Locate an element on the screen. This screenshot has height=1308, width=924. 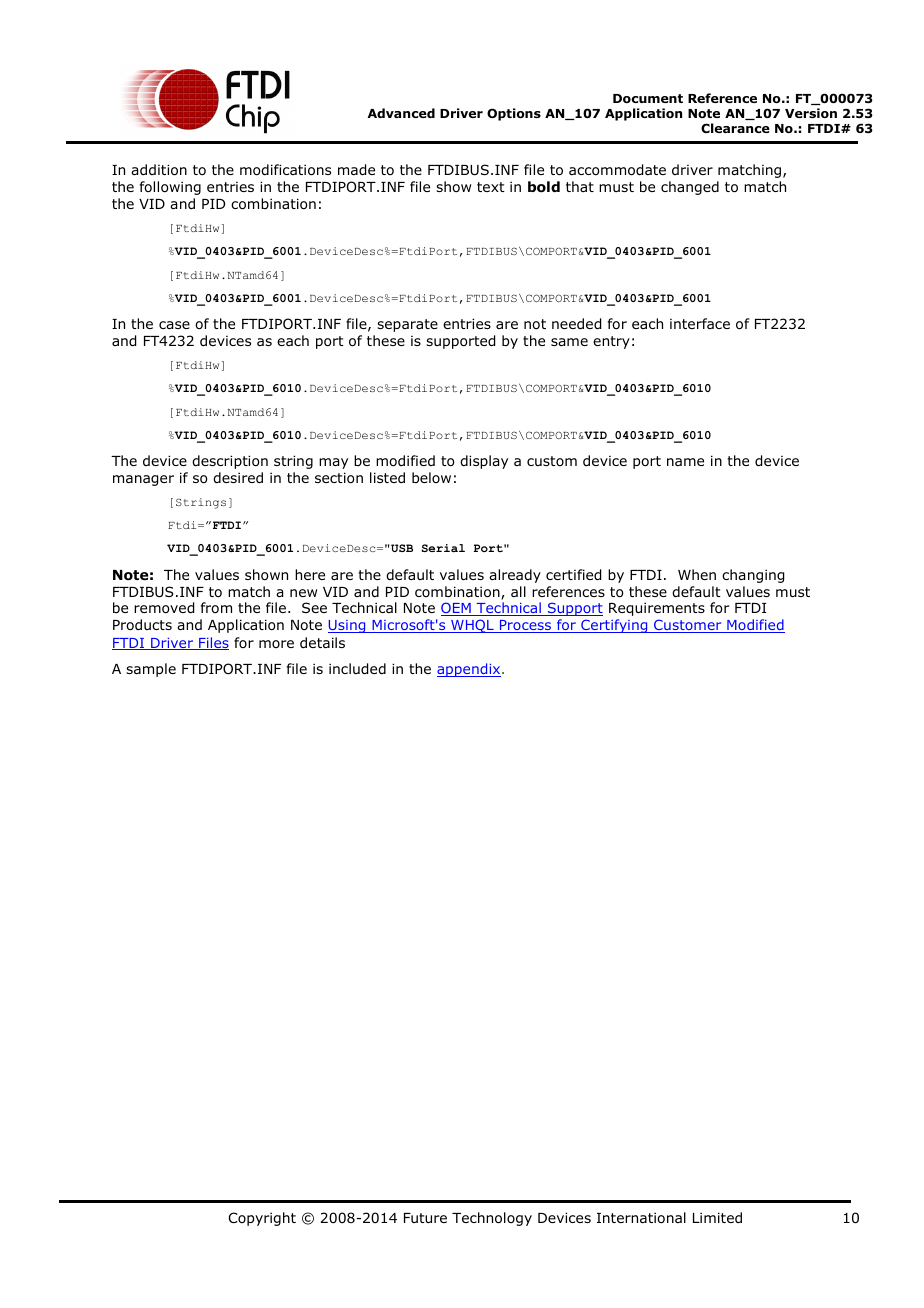
name is located at coordinates (685, 462).
